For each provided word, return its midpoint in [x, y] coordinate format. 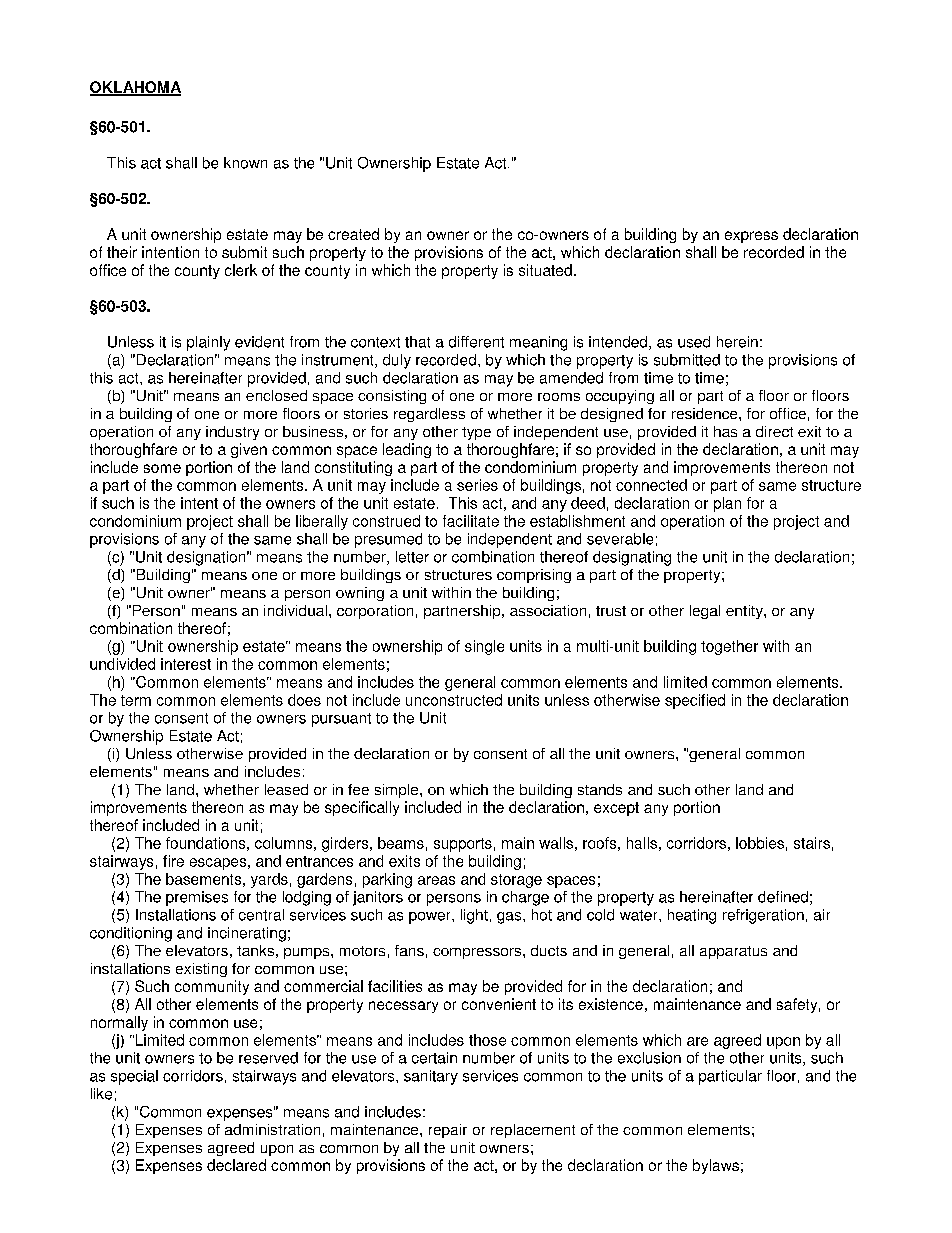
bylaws [716, 1166]
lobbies [760, 843]
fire [173, 861]
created [353, 234]
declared [236, 1165]
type [476, 433]
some [162, 468]
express [751, 237]
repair [448, 1131]
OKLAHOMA [135, 88]
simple [398, 791]
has [725, 431]
